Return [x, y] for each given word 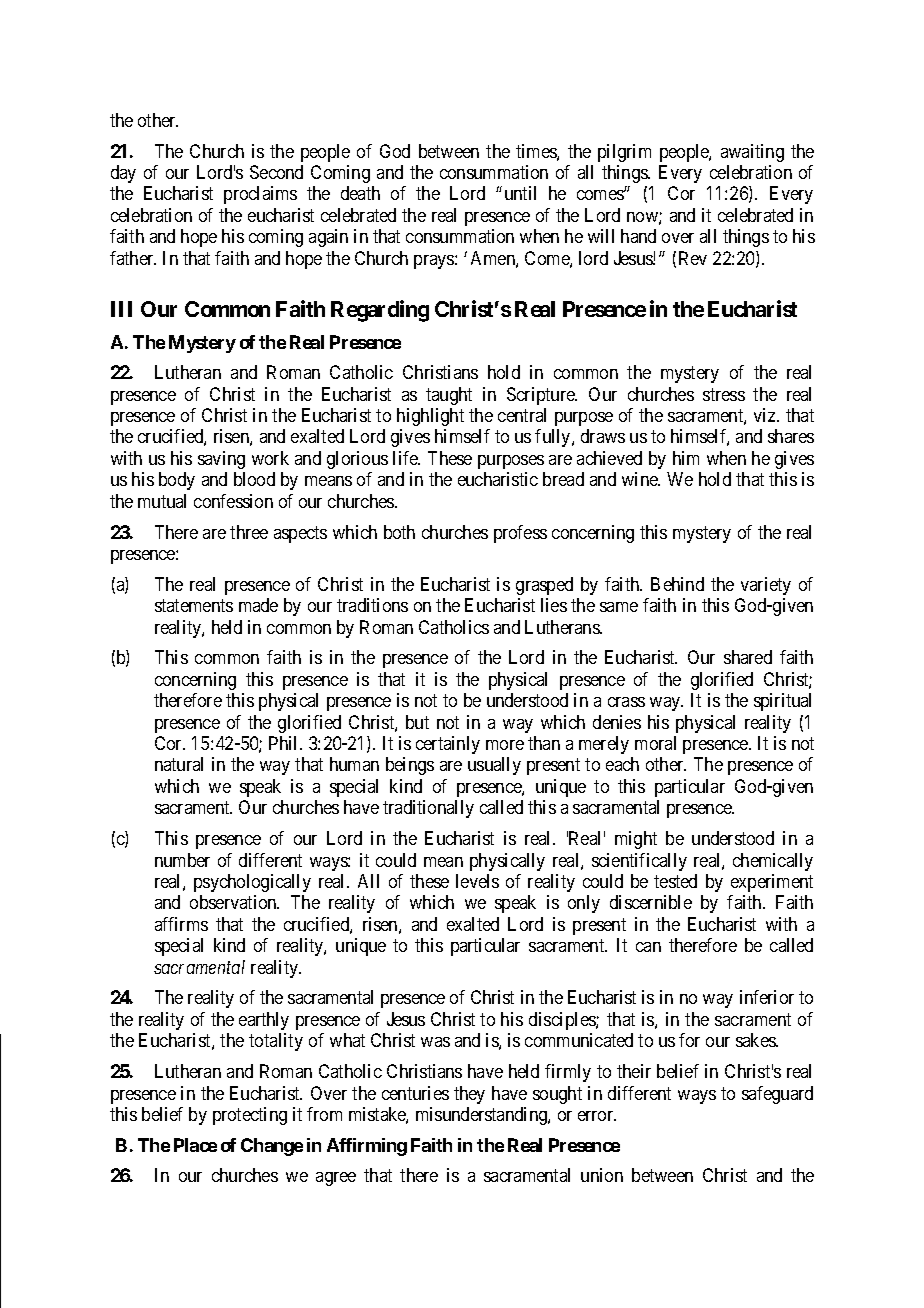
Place [195, 1145]
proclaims [260, 195]
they [469, 1095]
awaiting [752, 153]
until [520, 193]
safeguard [777, 1095]
